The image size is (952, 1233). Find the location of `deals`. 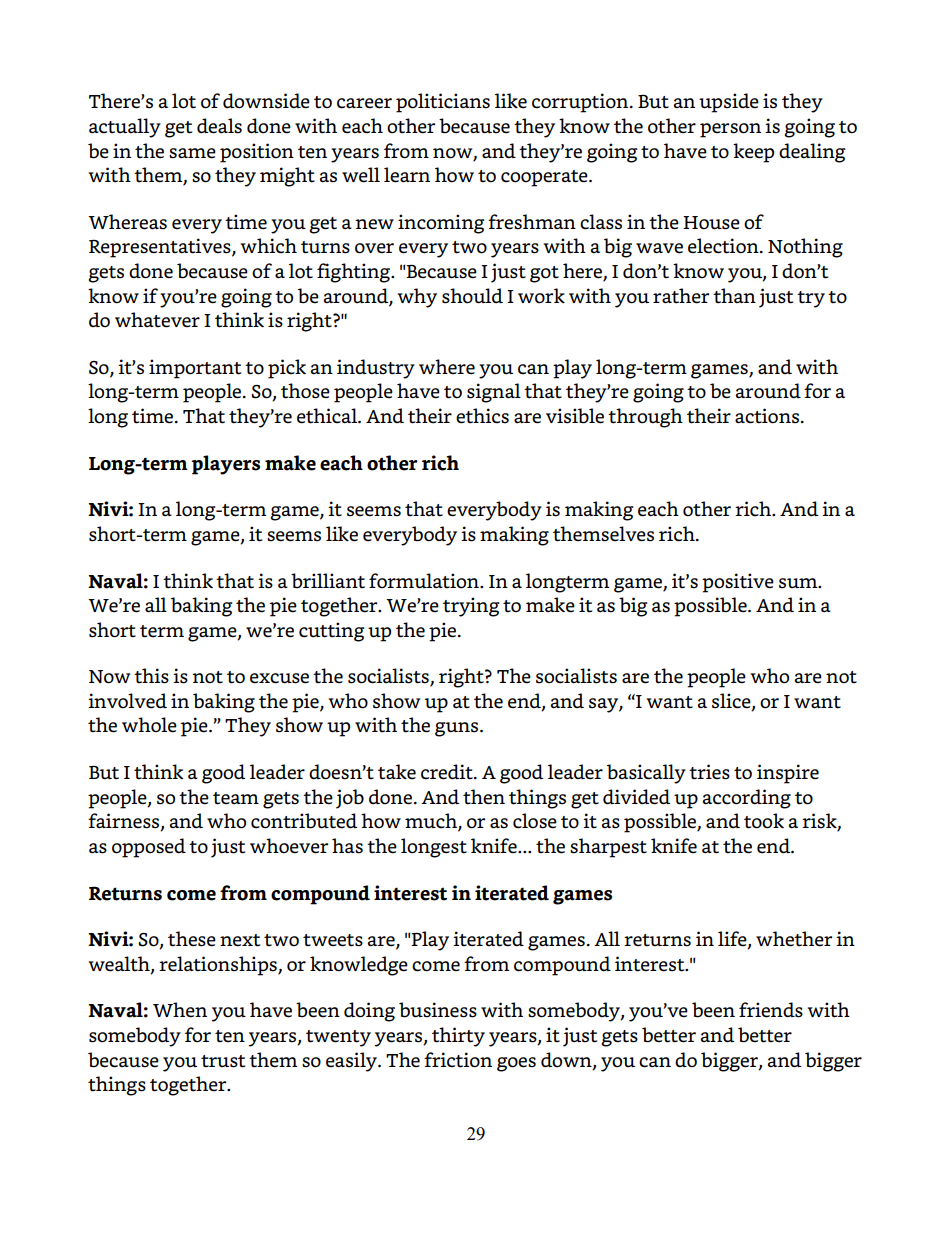

deals is located at coordinates (219, 126).
